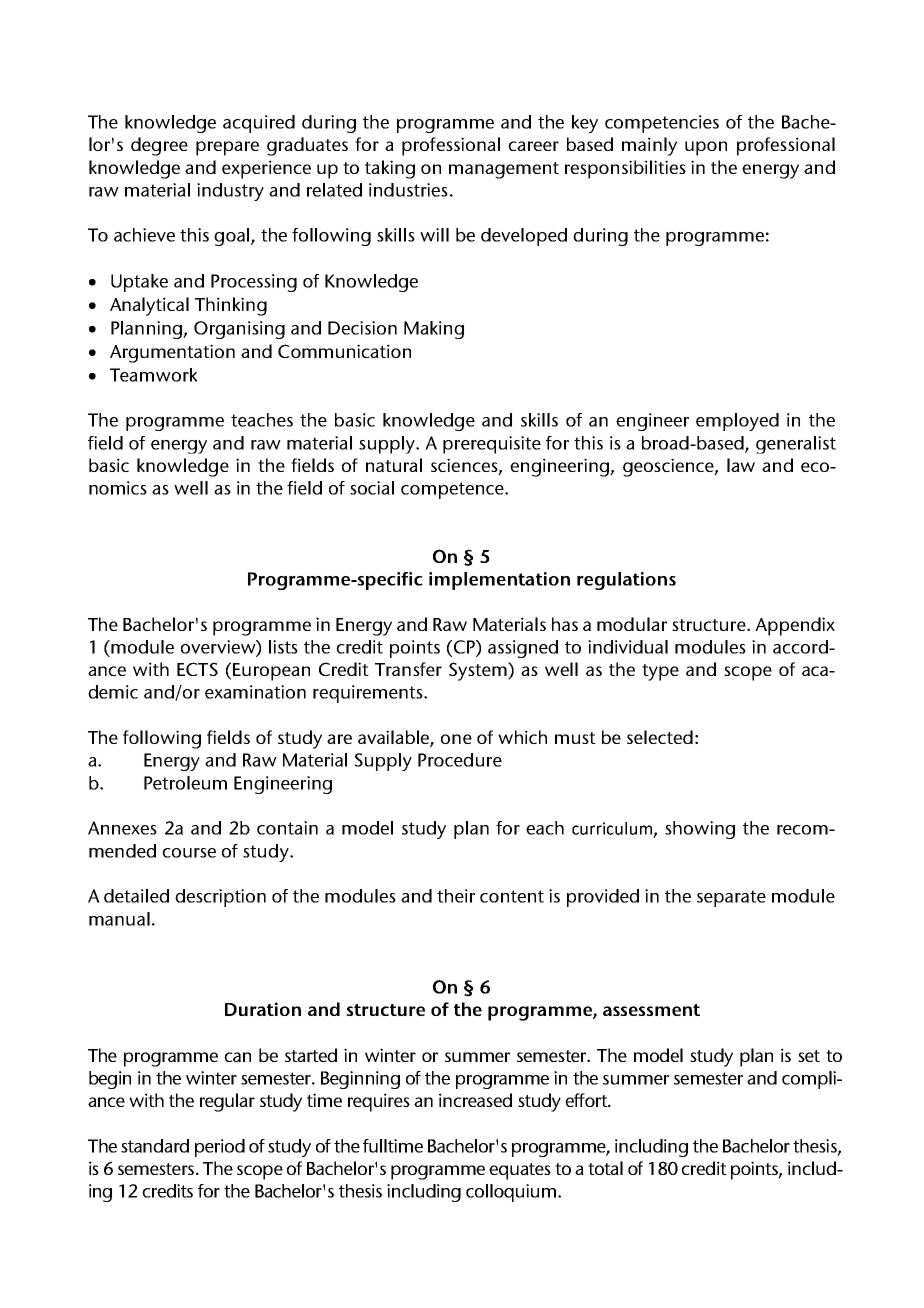 The width and height of the image is (924, 1308). What do you see at coordinates (499, 581) in the image?
I see `implementation` at bounding box center [499, 581].
